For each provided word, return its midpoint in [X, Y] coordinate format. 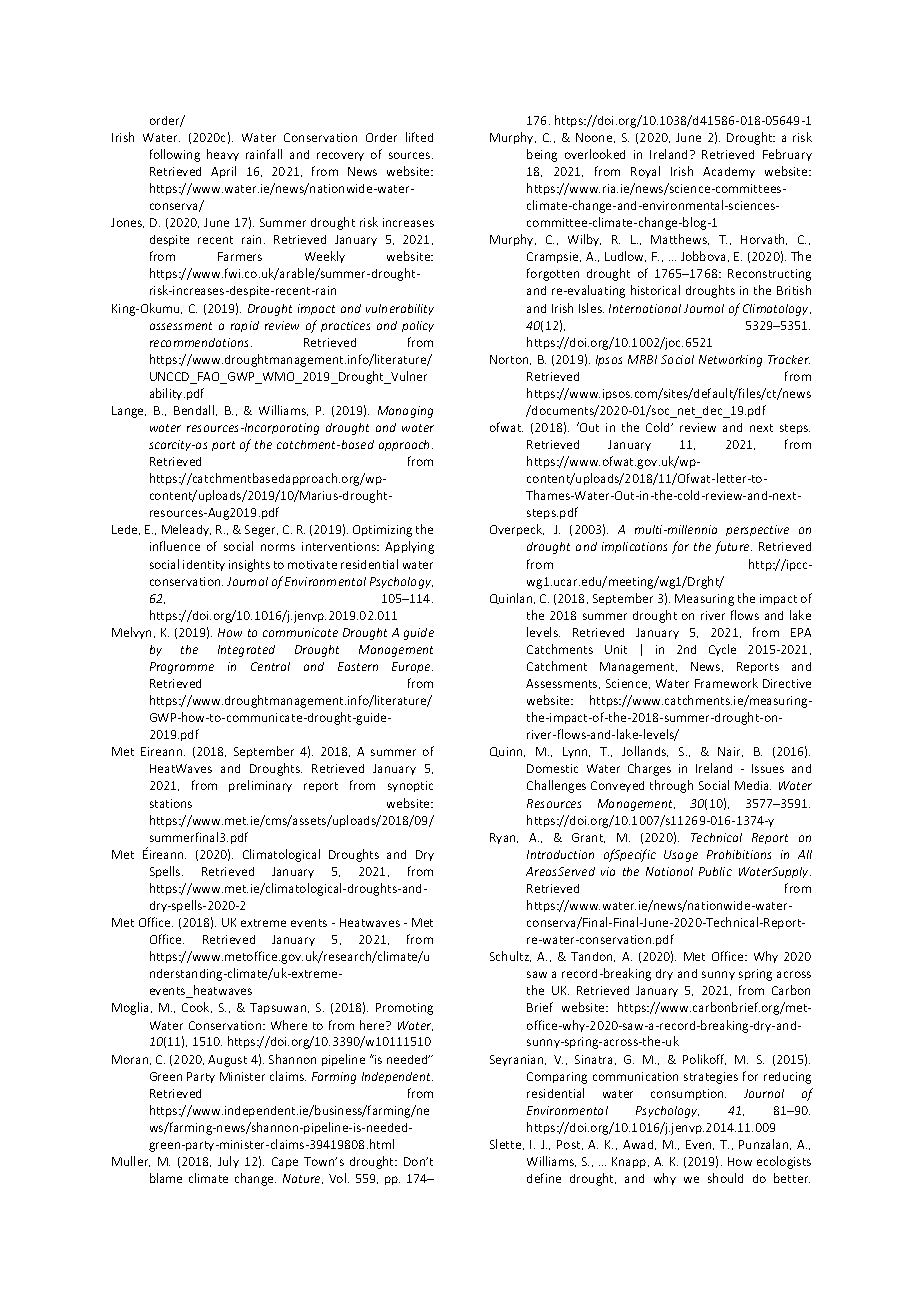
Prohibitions [739, 854]
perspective [757, 530]
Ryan [504, 838]
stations [171, 803]
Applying [409, 547]
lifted [419, 137]
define [544, 1178]
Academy [729, 172]
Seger [261, 531]
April [223, 172]
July [228, 1162]
